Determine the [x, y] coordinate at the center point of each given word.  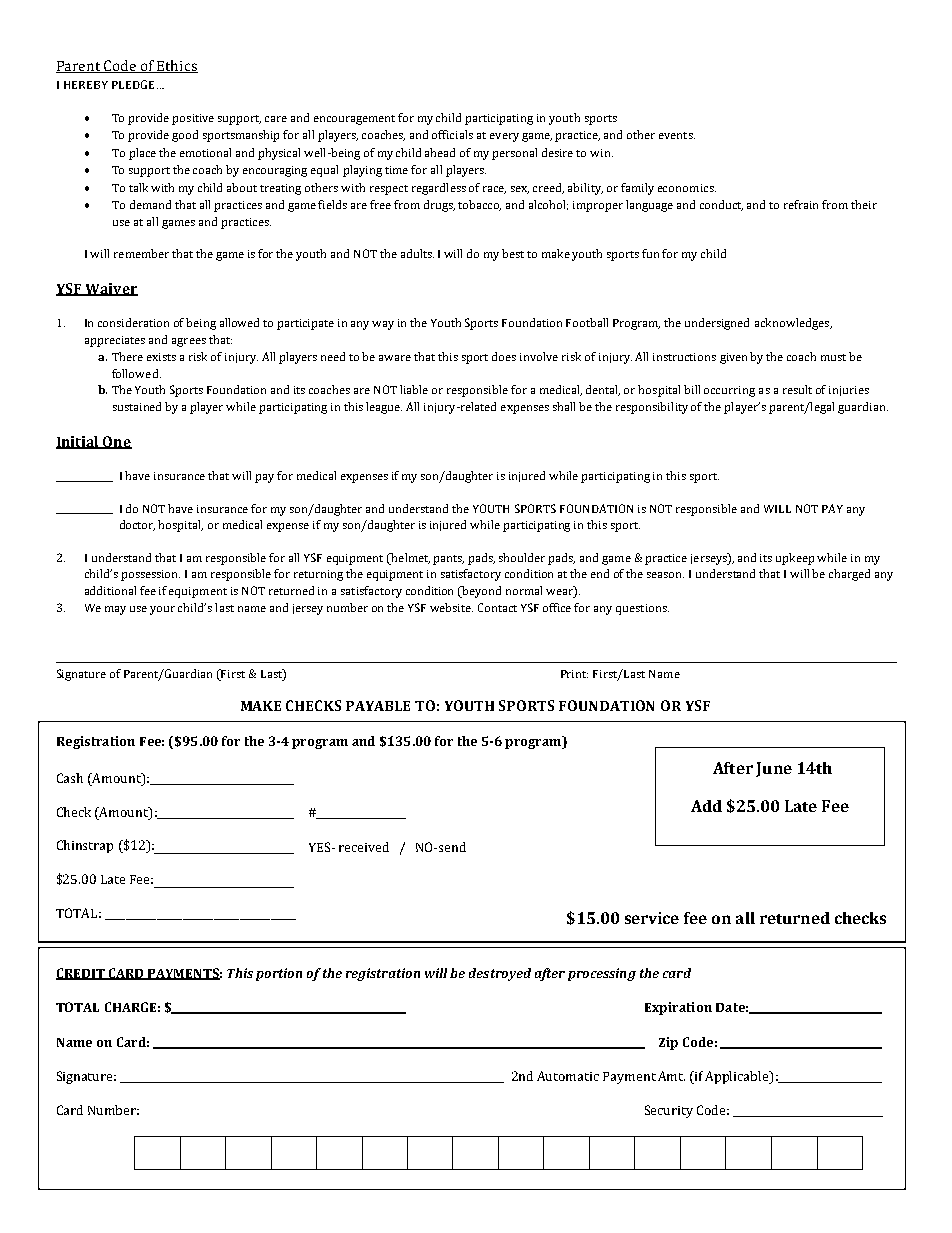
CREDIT [81, 974]
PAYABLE [378, 706]
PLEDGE [133, 84]
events [677, 135]
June [774, 769]
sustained [137, 406]
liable [414, 389]
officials [452, 134]
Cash [70, 778]
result [797, 389]
